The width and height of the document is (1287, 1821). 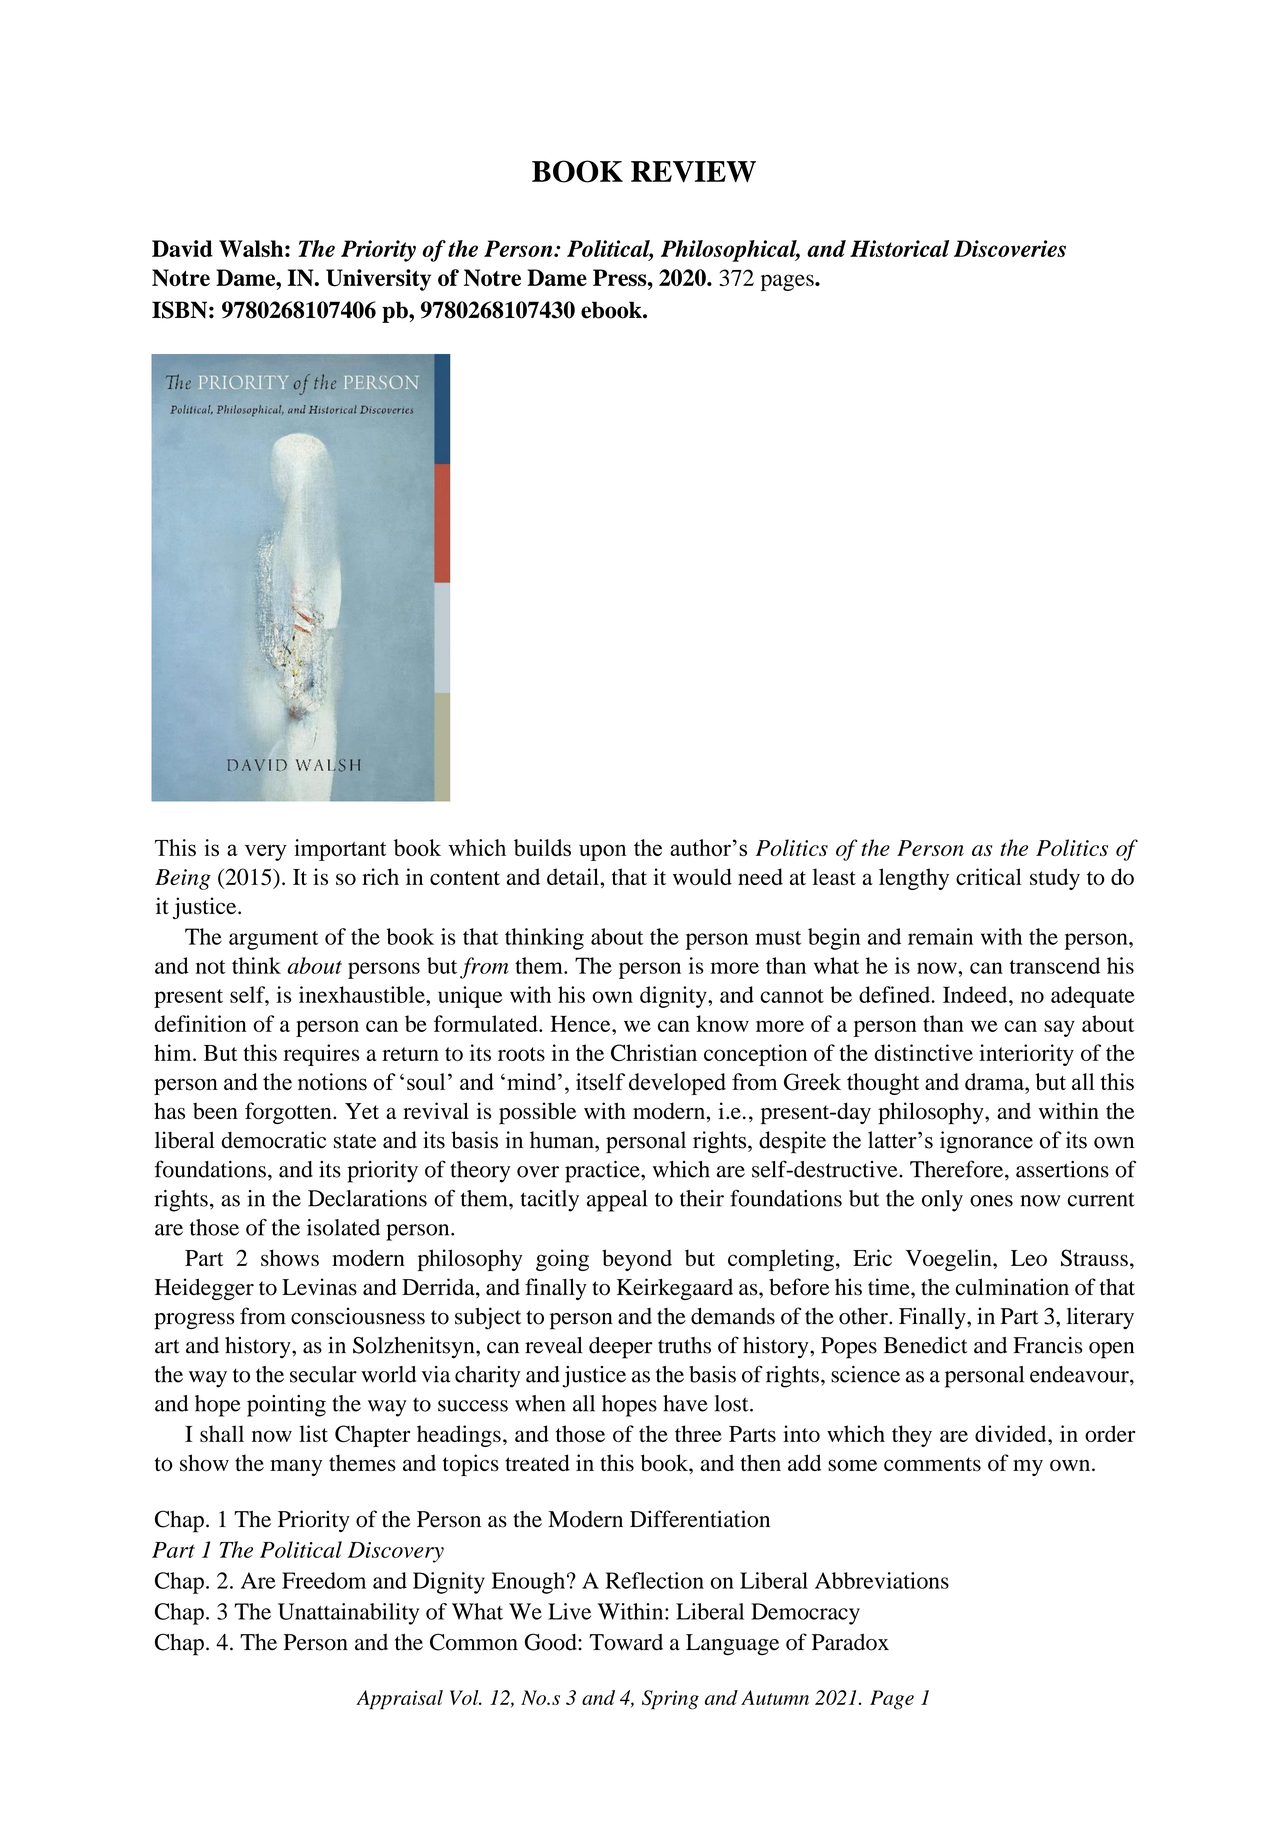 I want to click on would, so click(x=702, y=876).
